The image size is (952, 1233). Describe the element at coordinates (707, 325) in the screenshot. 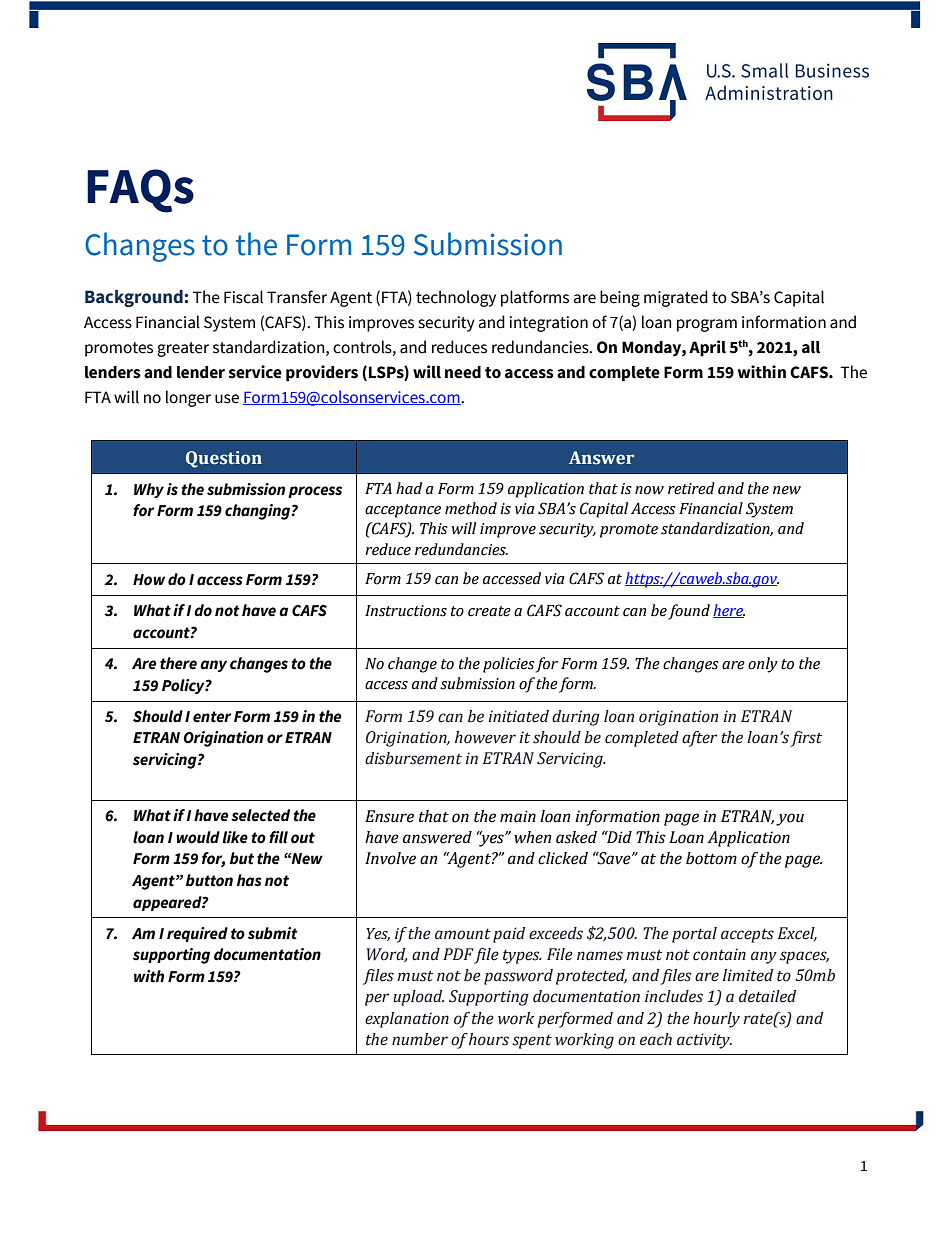

I see `program` at that location.
